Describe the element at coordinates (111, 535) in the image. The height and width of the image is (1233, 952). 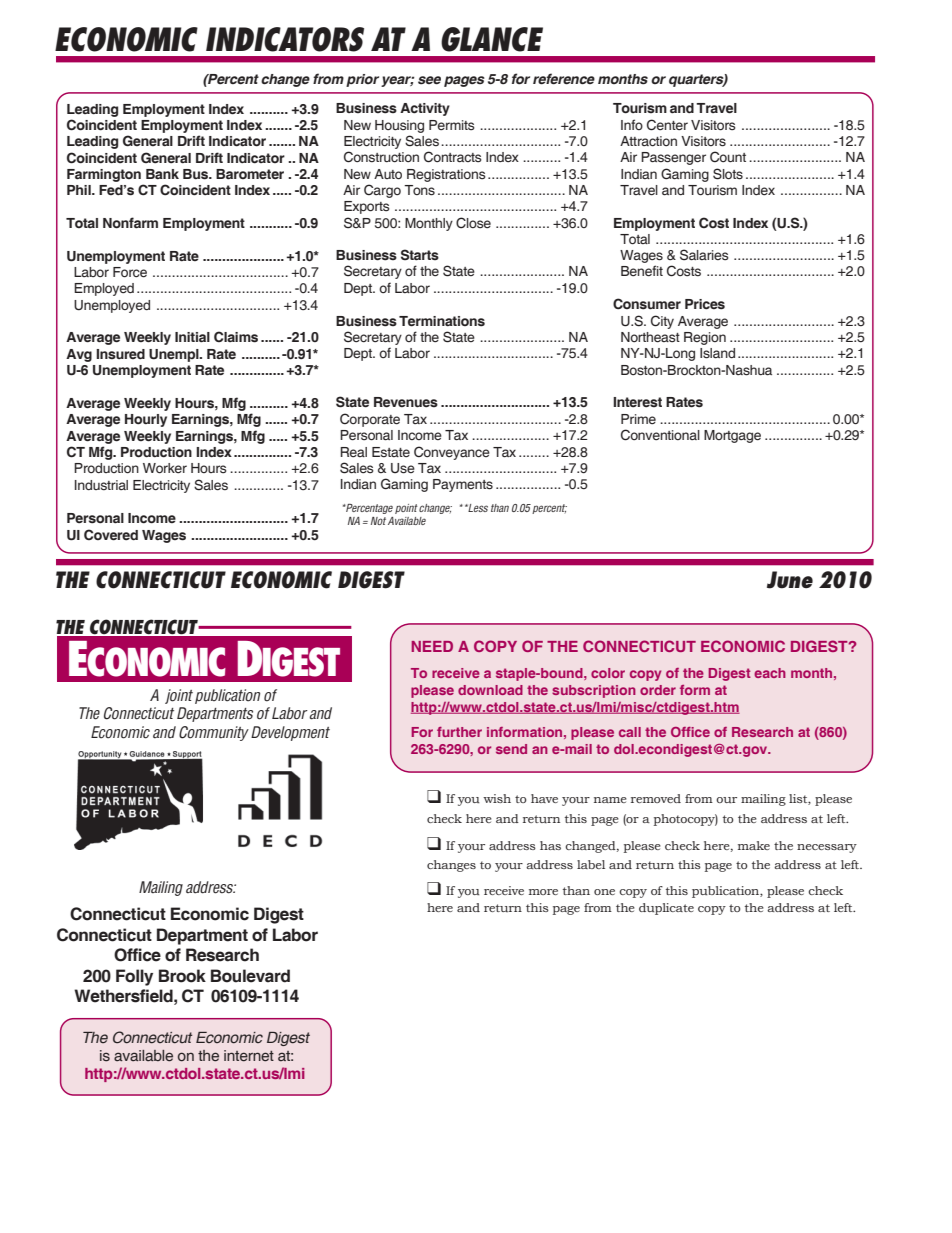
I see `Covered` at that location.
